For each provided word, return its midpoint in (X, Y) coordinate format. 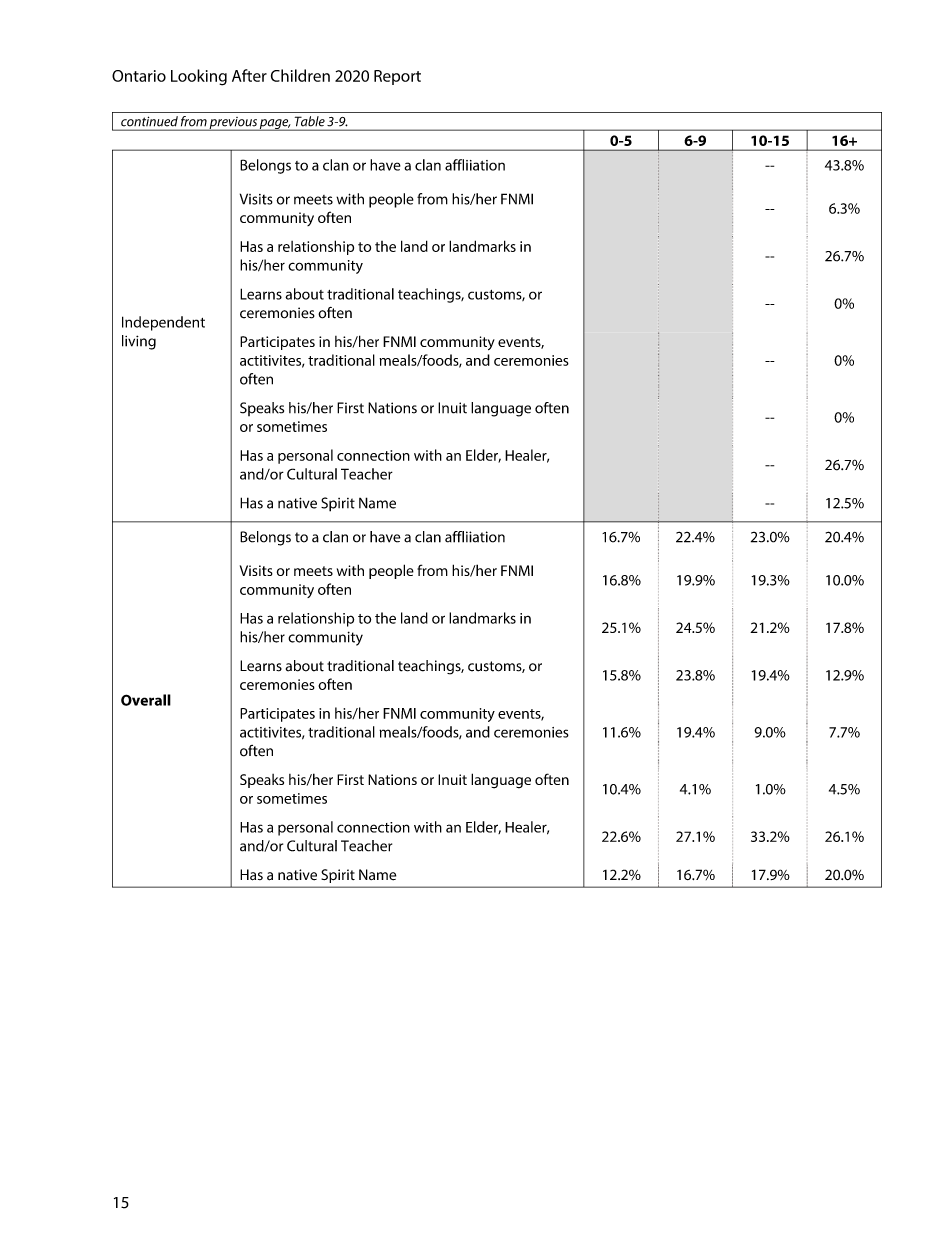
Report (397, 77)
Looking (199, 77)
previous (233, 124)
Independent (163, 323)
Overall (146, 700)
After (249, 75)
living (139, 342)
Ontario (139, 76)
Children (300, 75)
